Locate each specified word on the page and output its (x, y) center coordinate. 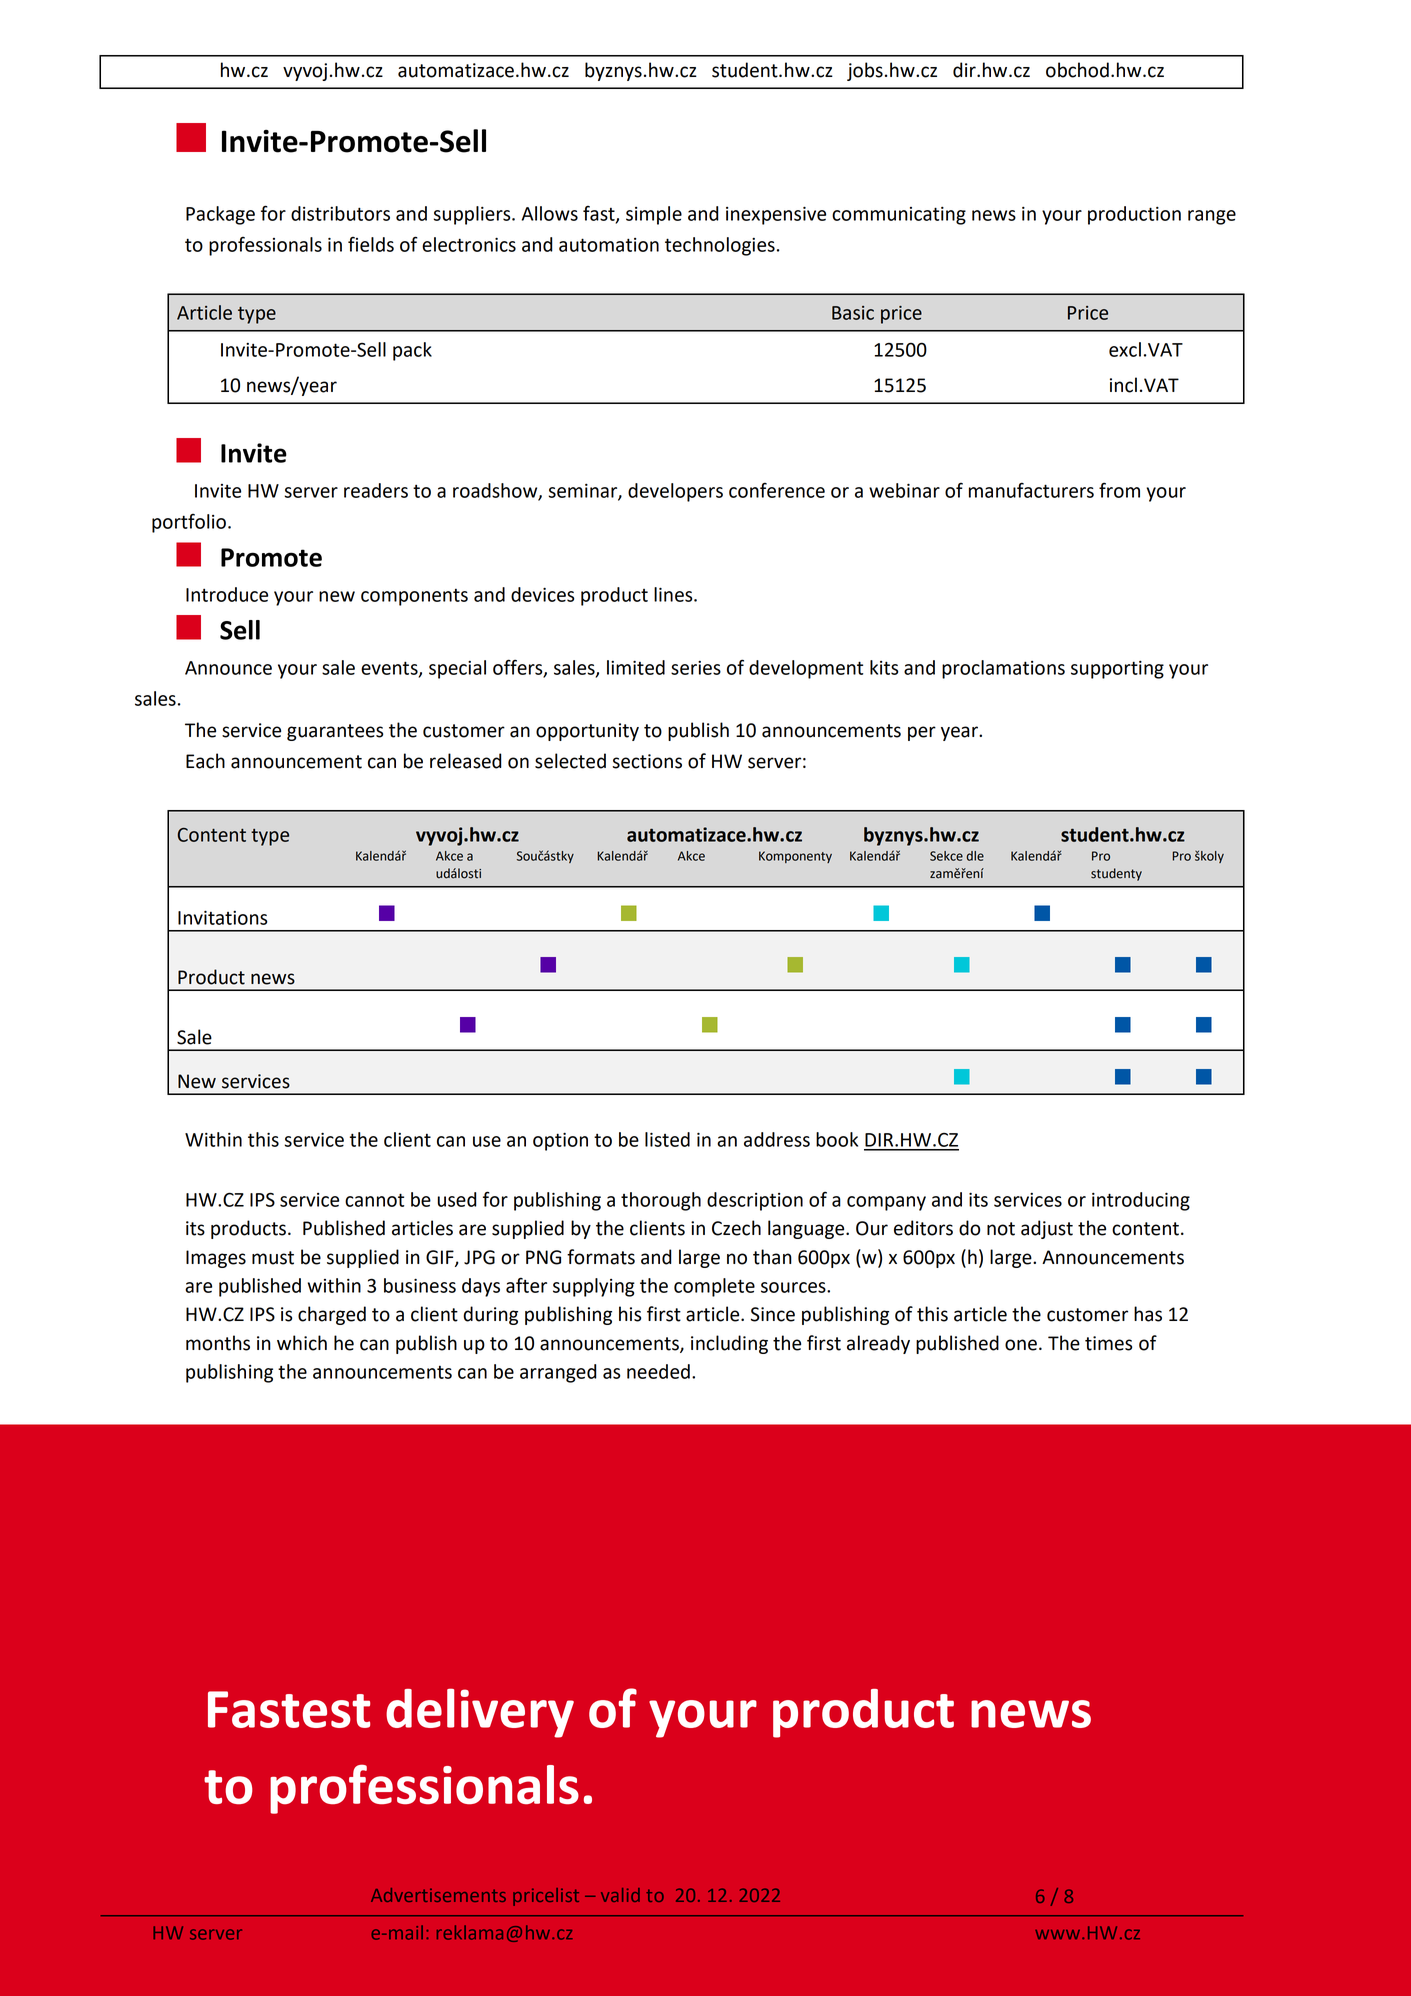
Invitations (222, 917)
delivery (480, 1713)
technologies (720, 246)
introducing (1141, 1201)
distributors (340, 213)
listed (667, 1139)
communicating (899, 216)
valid (620, 1895)
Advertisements (438, 1895)
